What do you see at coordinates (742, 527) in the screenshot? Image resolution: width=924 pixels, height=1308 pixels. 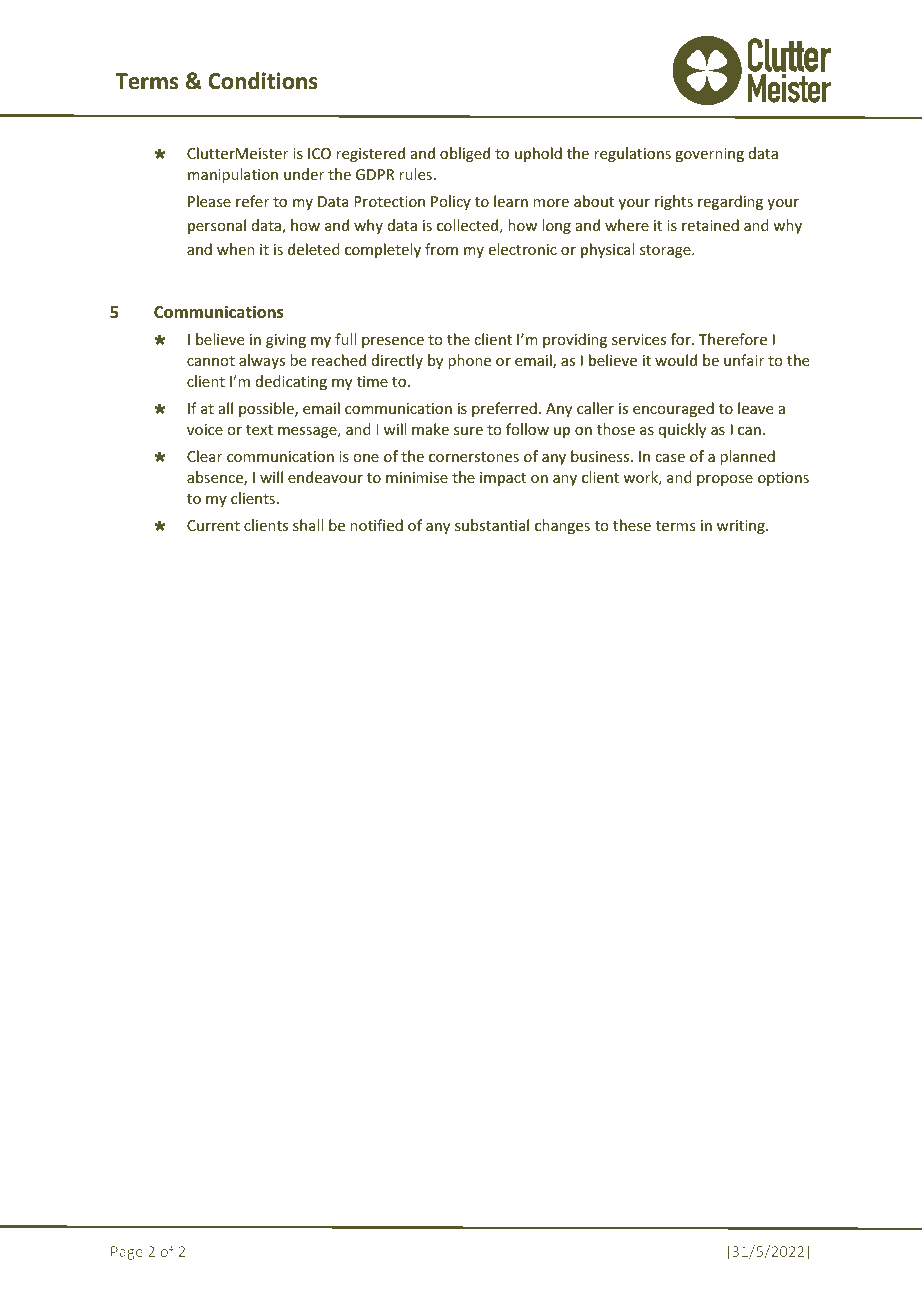 I see `writing` at bounding box center [742, 527].
